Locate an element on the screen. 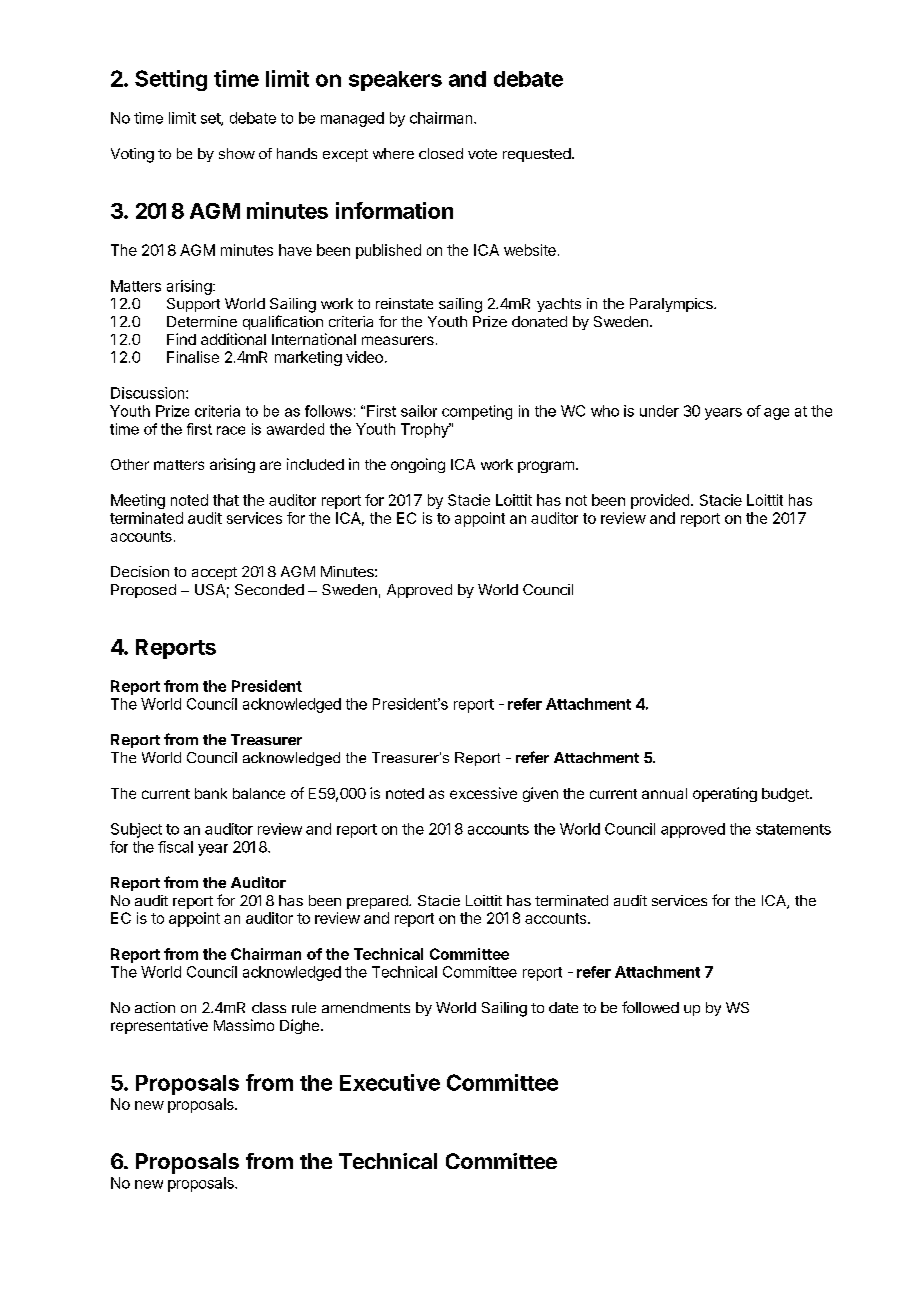  bank is located at coordinates (211, 793).
